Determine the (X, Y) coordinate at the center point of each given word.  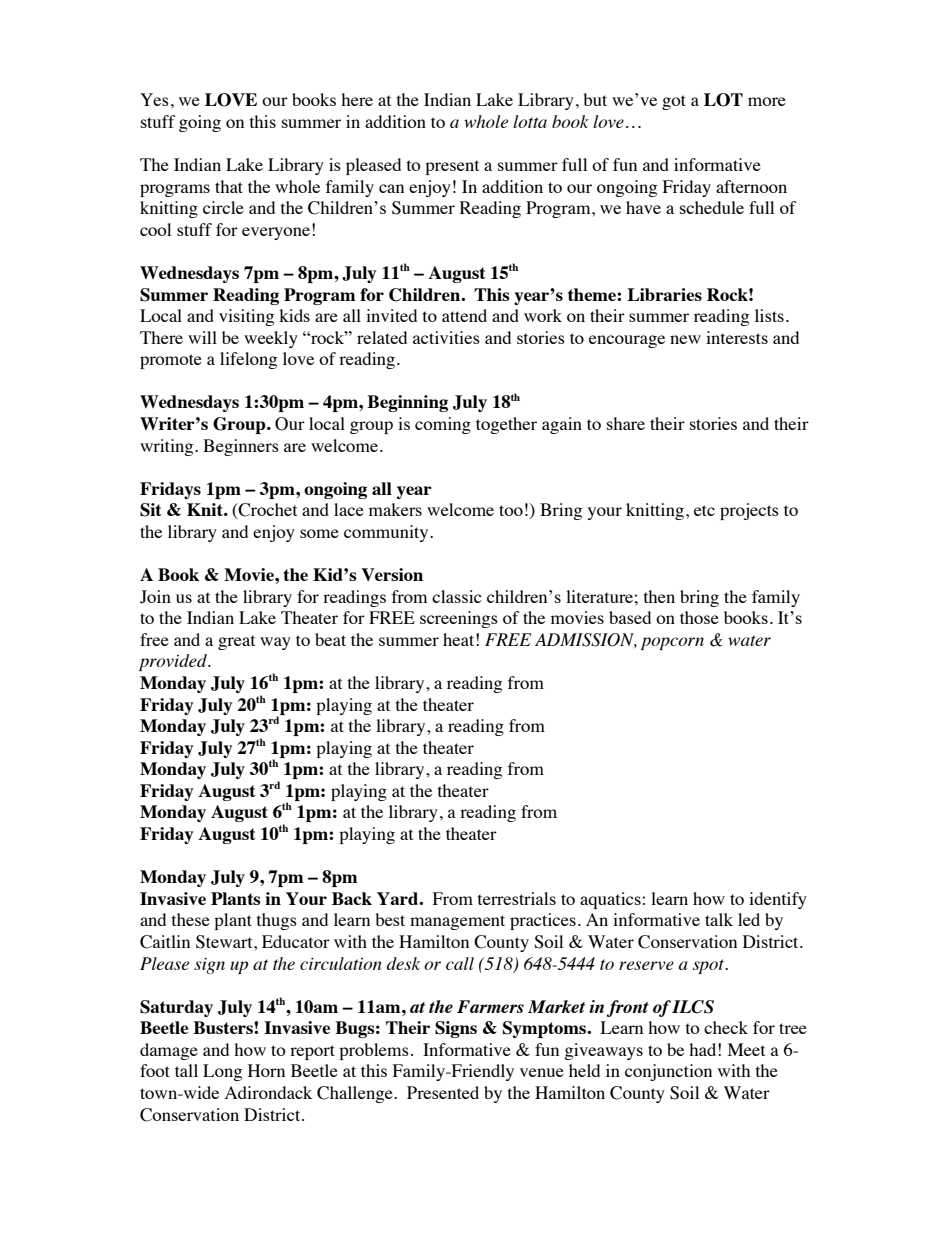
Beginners (241, 447)
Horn (266, 1070)
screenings (459, 619)
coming (443, 425)
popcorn (672, 643)
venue (542, 1072)
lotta (530, 121)
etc (704, 510)
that (229, 186)
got (674, 102)
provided (174, 662)
